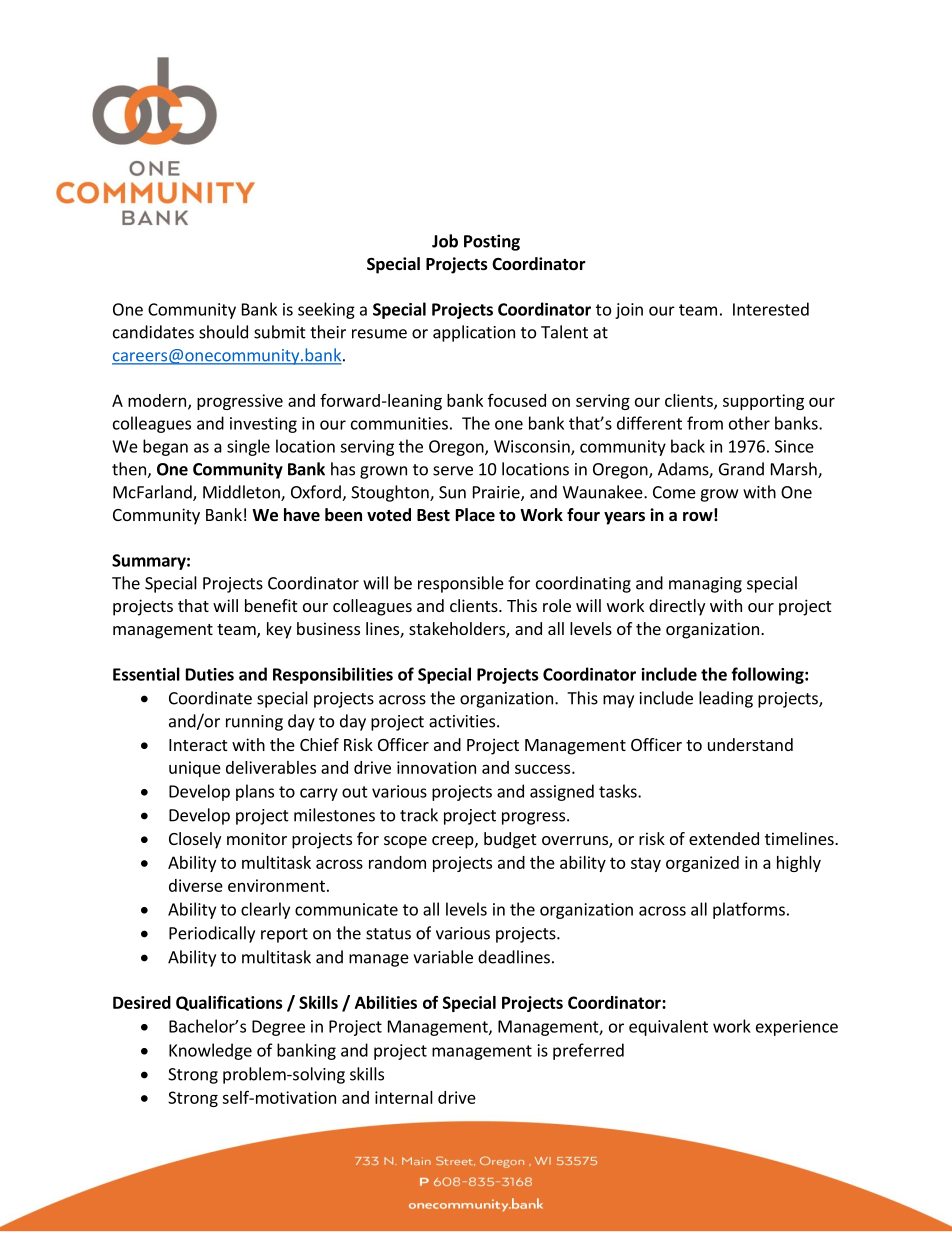 This screenshot has height=1233, width=952. Describe the element at coordinates (210, 674) in the screenshot. I see `Duties` at that location.
